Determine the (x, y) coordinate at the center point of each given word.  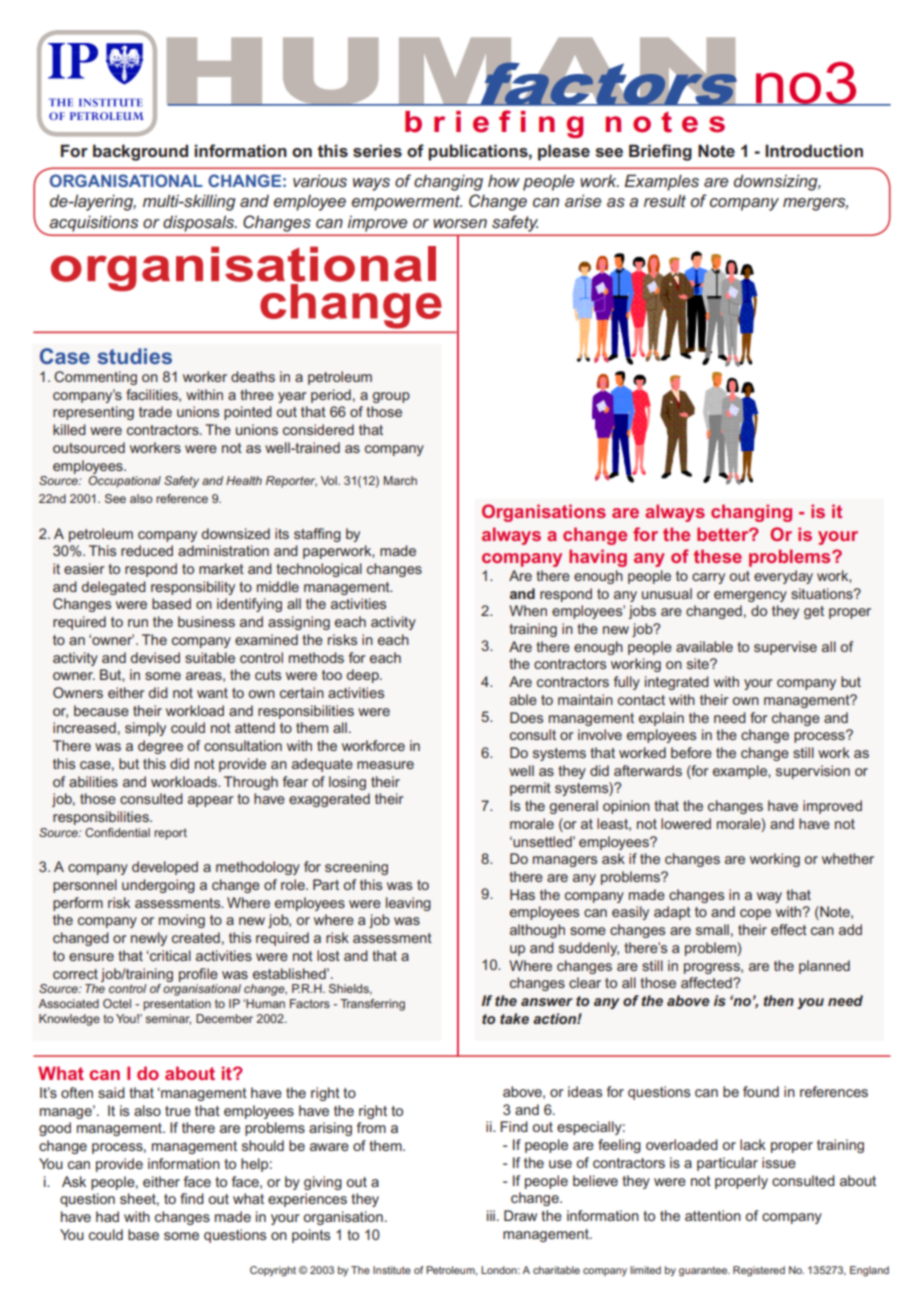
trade (155, 411)
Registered (759, 1271)
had (107, 1216)
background (140, 152)
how (504, 180)
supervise (785, 648)
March (400, 480)
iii (491, 1215)
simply (145, 729)
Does (526, 717)
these (718, 556)
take (514, 1018)
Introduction (814, 150)
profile (198, 975)
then (779, 1000)
